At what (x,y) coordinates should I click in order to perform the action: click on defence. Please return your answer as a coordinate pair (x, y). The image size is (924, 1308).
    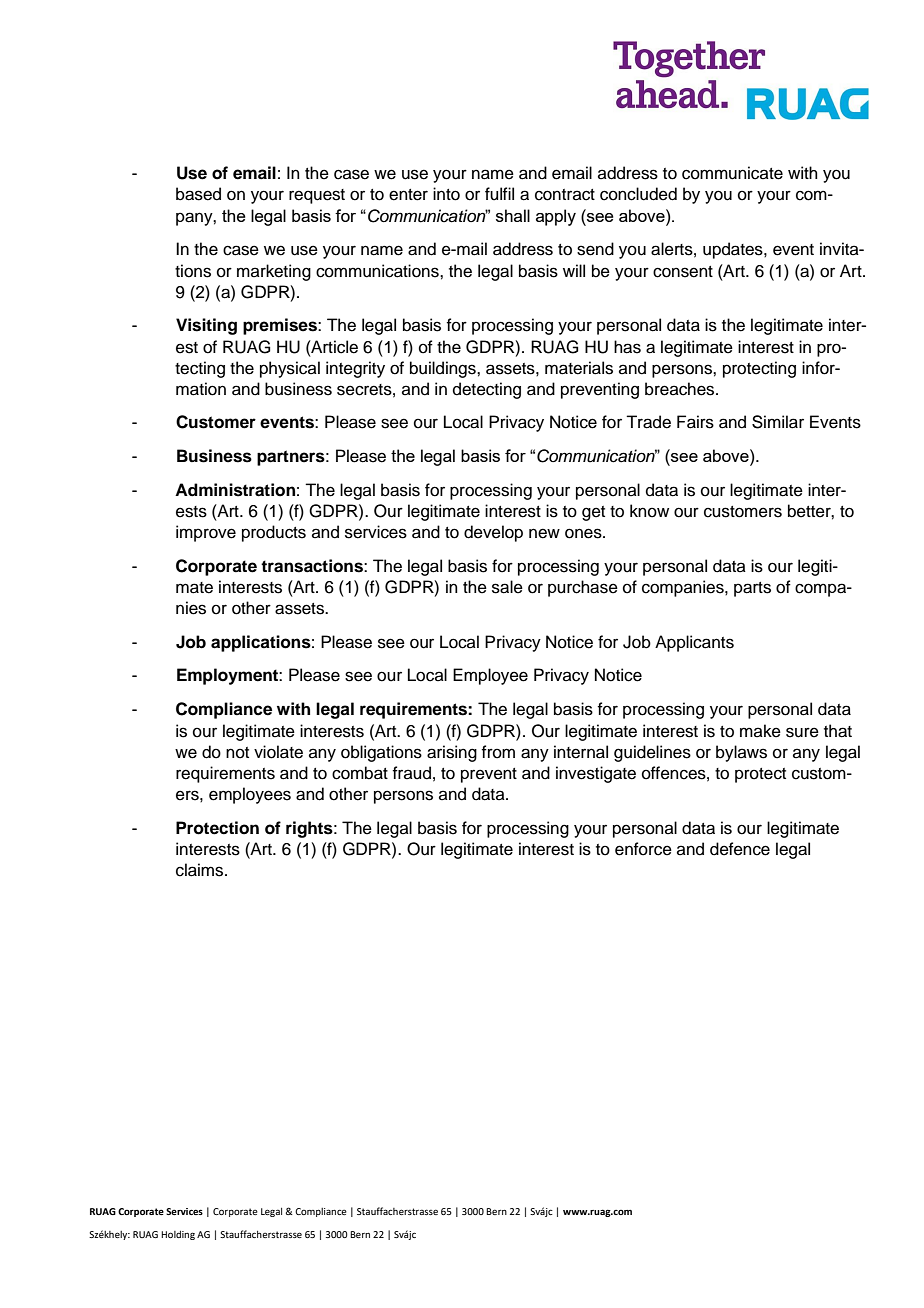
    Looking at the image, I should click on (740, 849).
